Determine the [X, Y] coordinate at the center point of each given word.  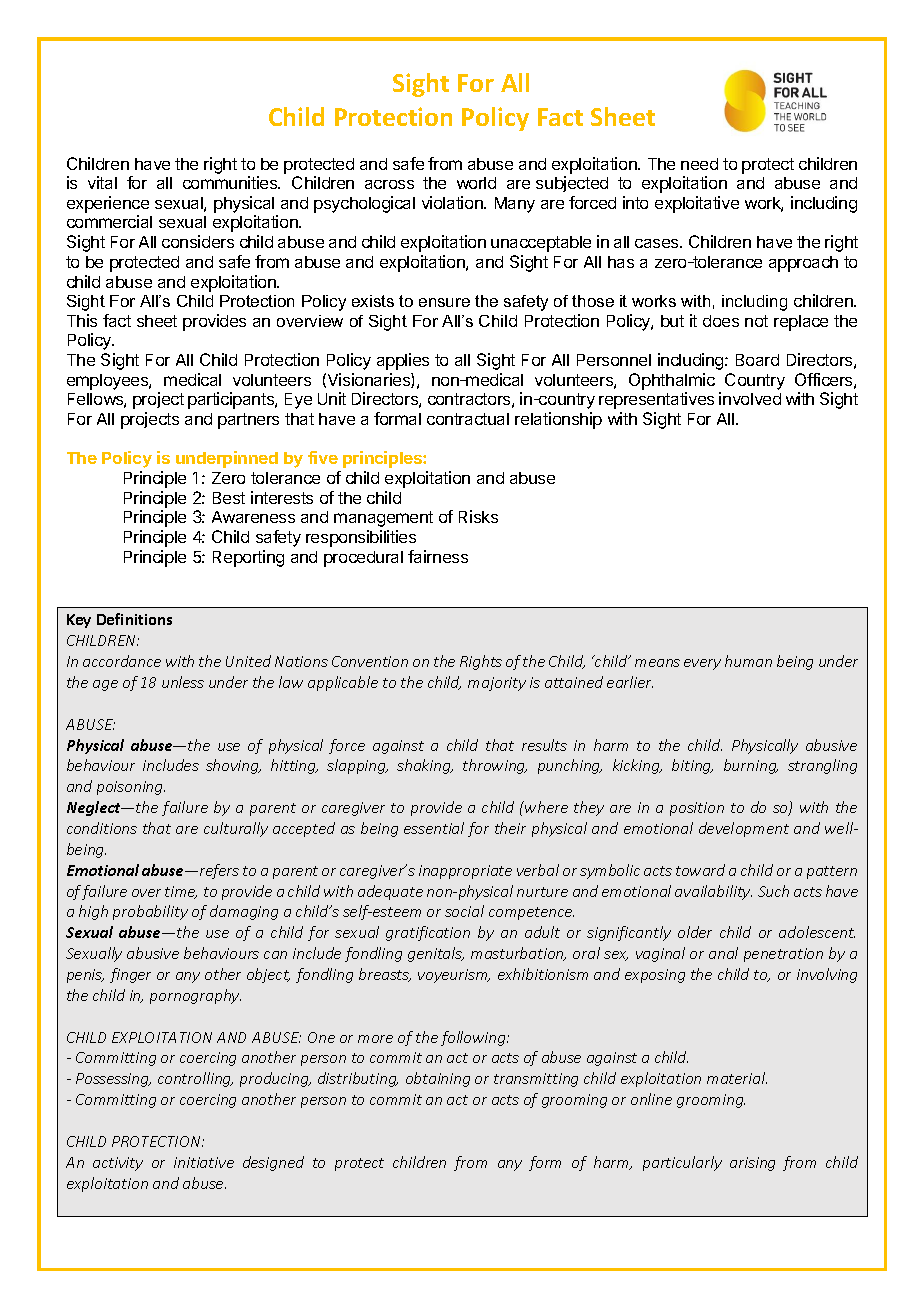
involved [750, 398]
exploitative [697, 204]
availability [713, 892]
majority [497, 684]
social [464, 911]
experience [108, 204]
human [748, 661]
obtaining [438, 1079]
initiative [204, 1162]
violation [453, 202]
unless [183, 682]
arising [752, 1164]
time [181, 892]
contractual [468, 419]
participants [232, 400]
